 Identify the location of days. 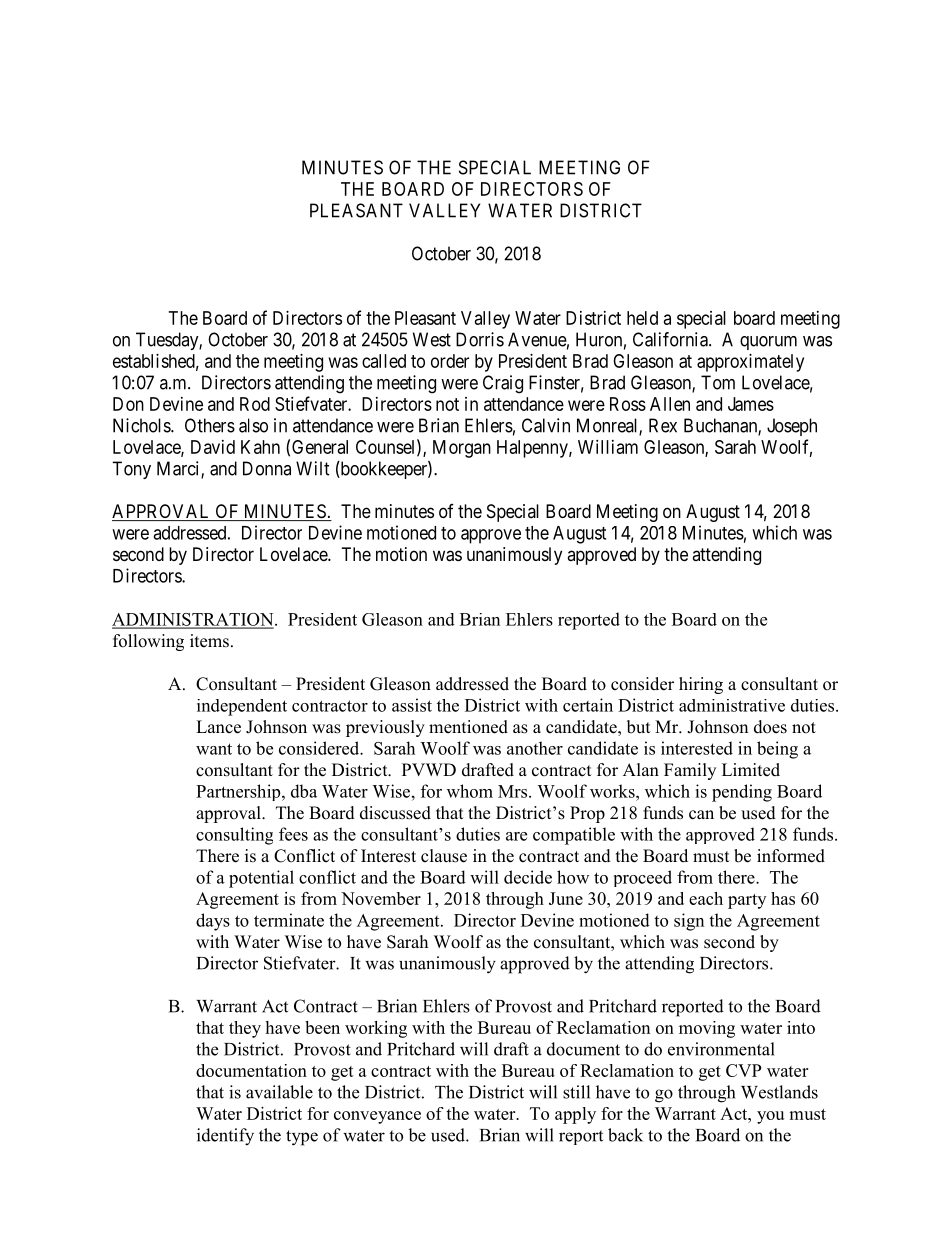
(213, 922).
